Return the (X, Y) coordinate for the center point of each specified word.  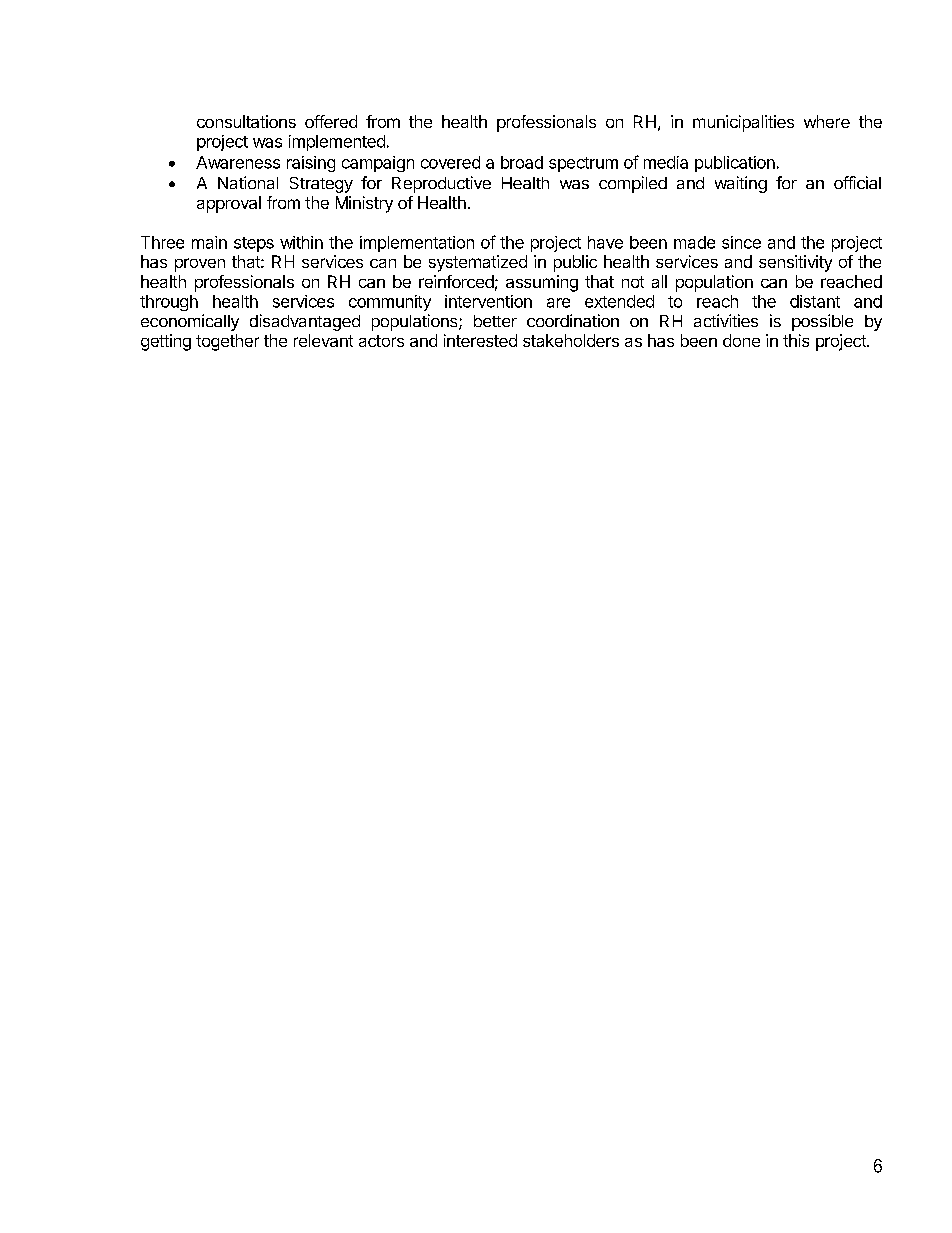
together (227, 342)
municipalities (743, 123)
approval (229, 204)
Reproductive (441, 184)
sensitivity (795, 263)
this (796, 340)
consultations (246, 121)
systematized (478, 263)
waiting (741, 184)
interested (480, 340)
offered (331, 121)
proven (200, 265)
